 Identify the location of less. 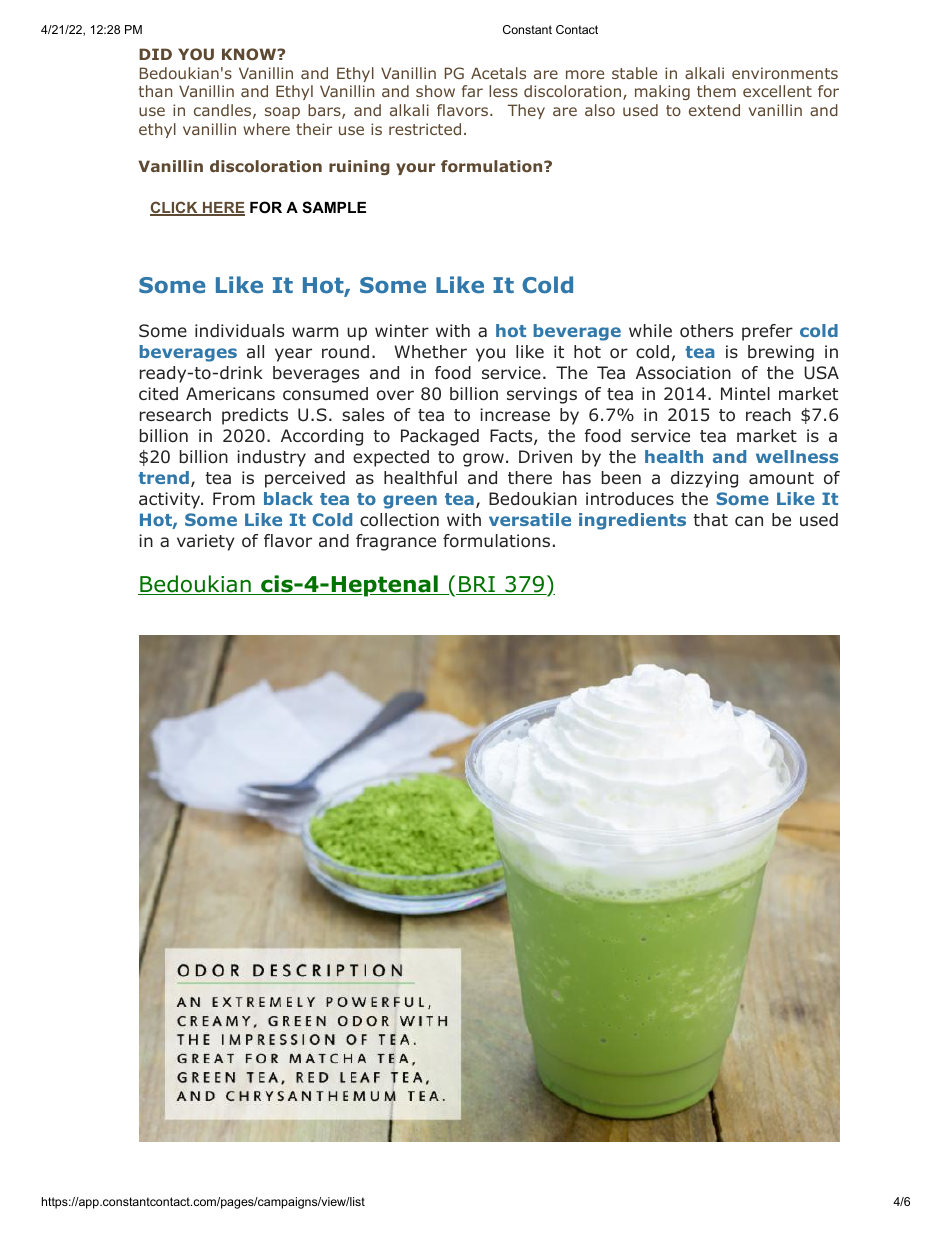
(503, 91).
